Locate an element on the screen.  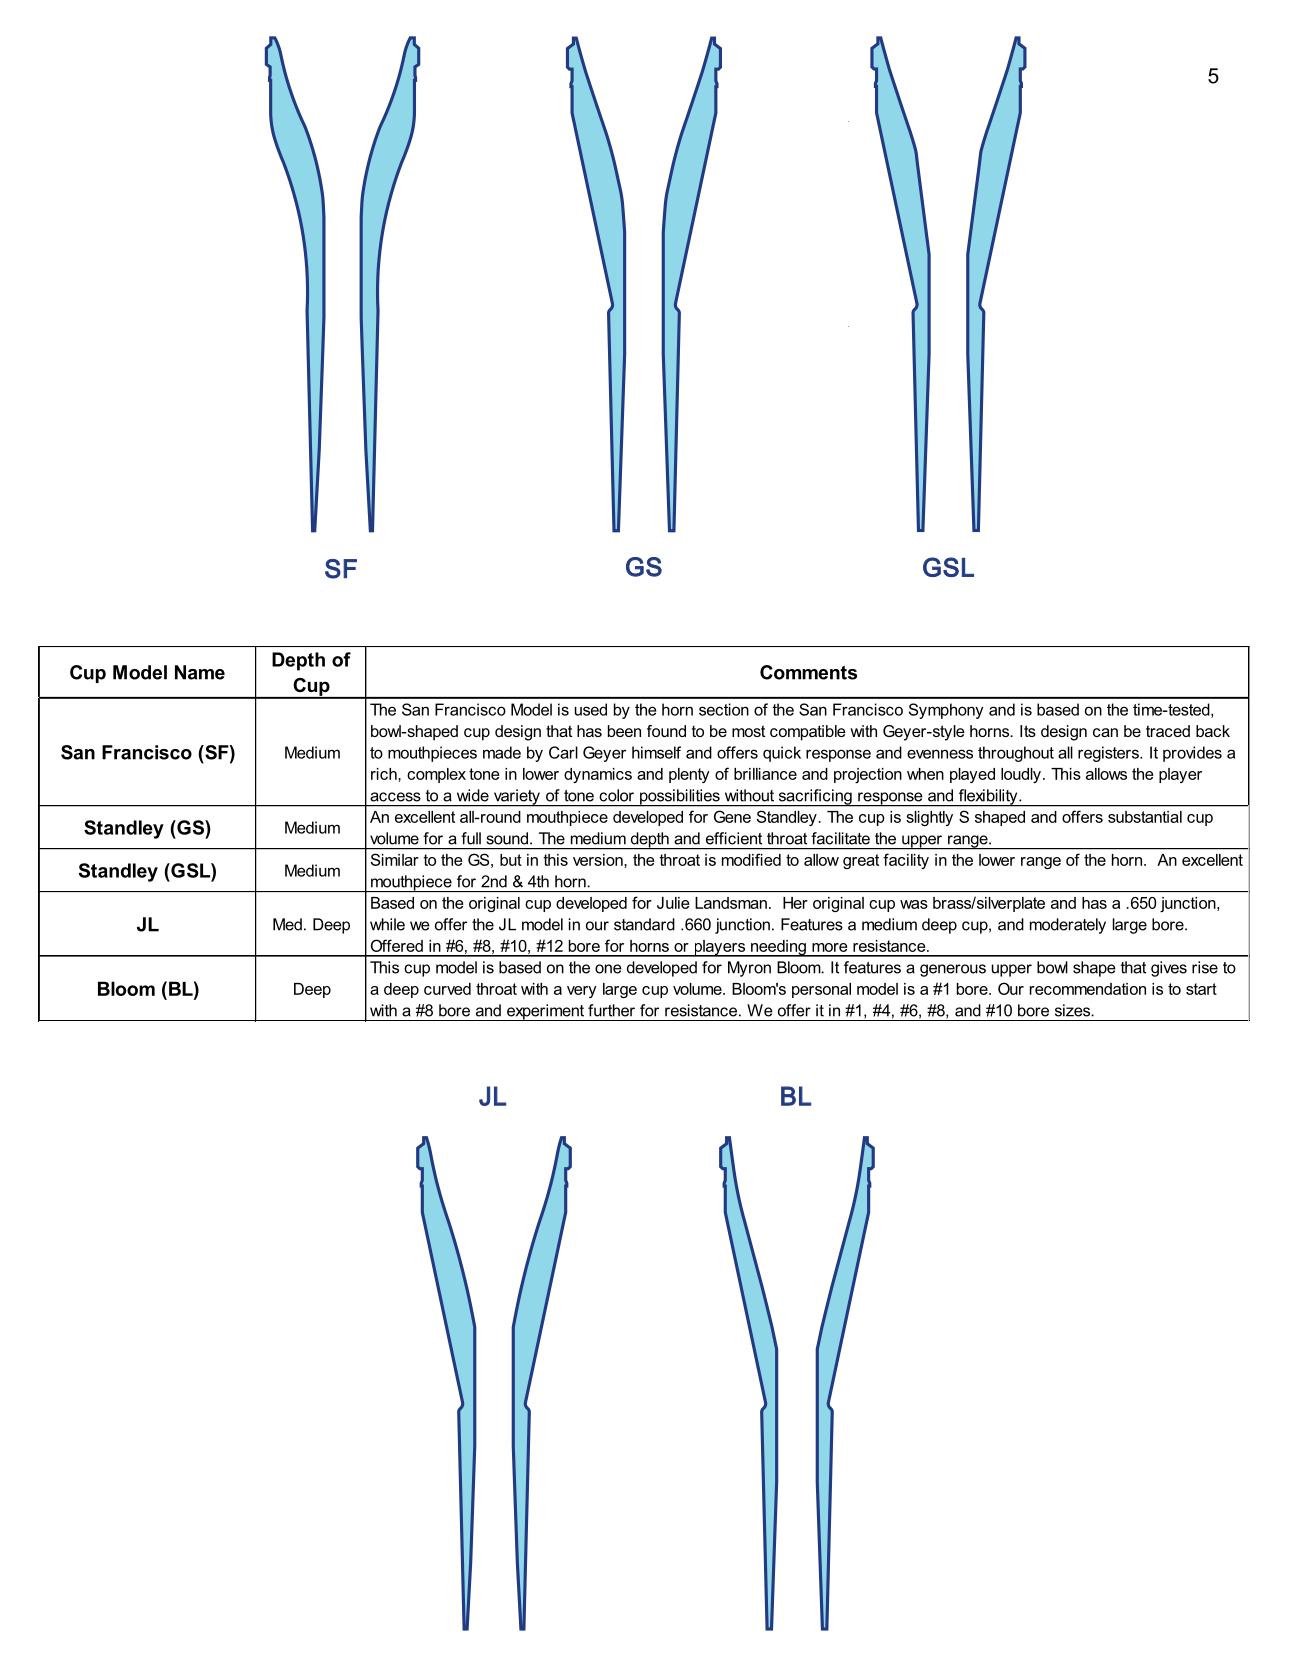
Comments is located at coordinates (808, 672).
